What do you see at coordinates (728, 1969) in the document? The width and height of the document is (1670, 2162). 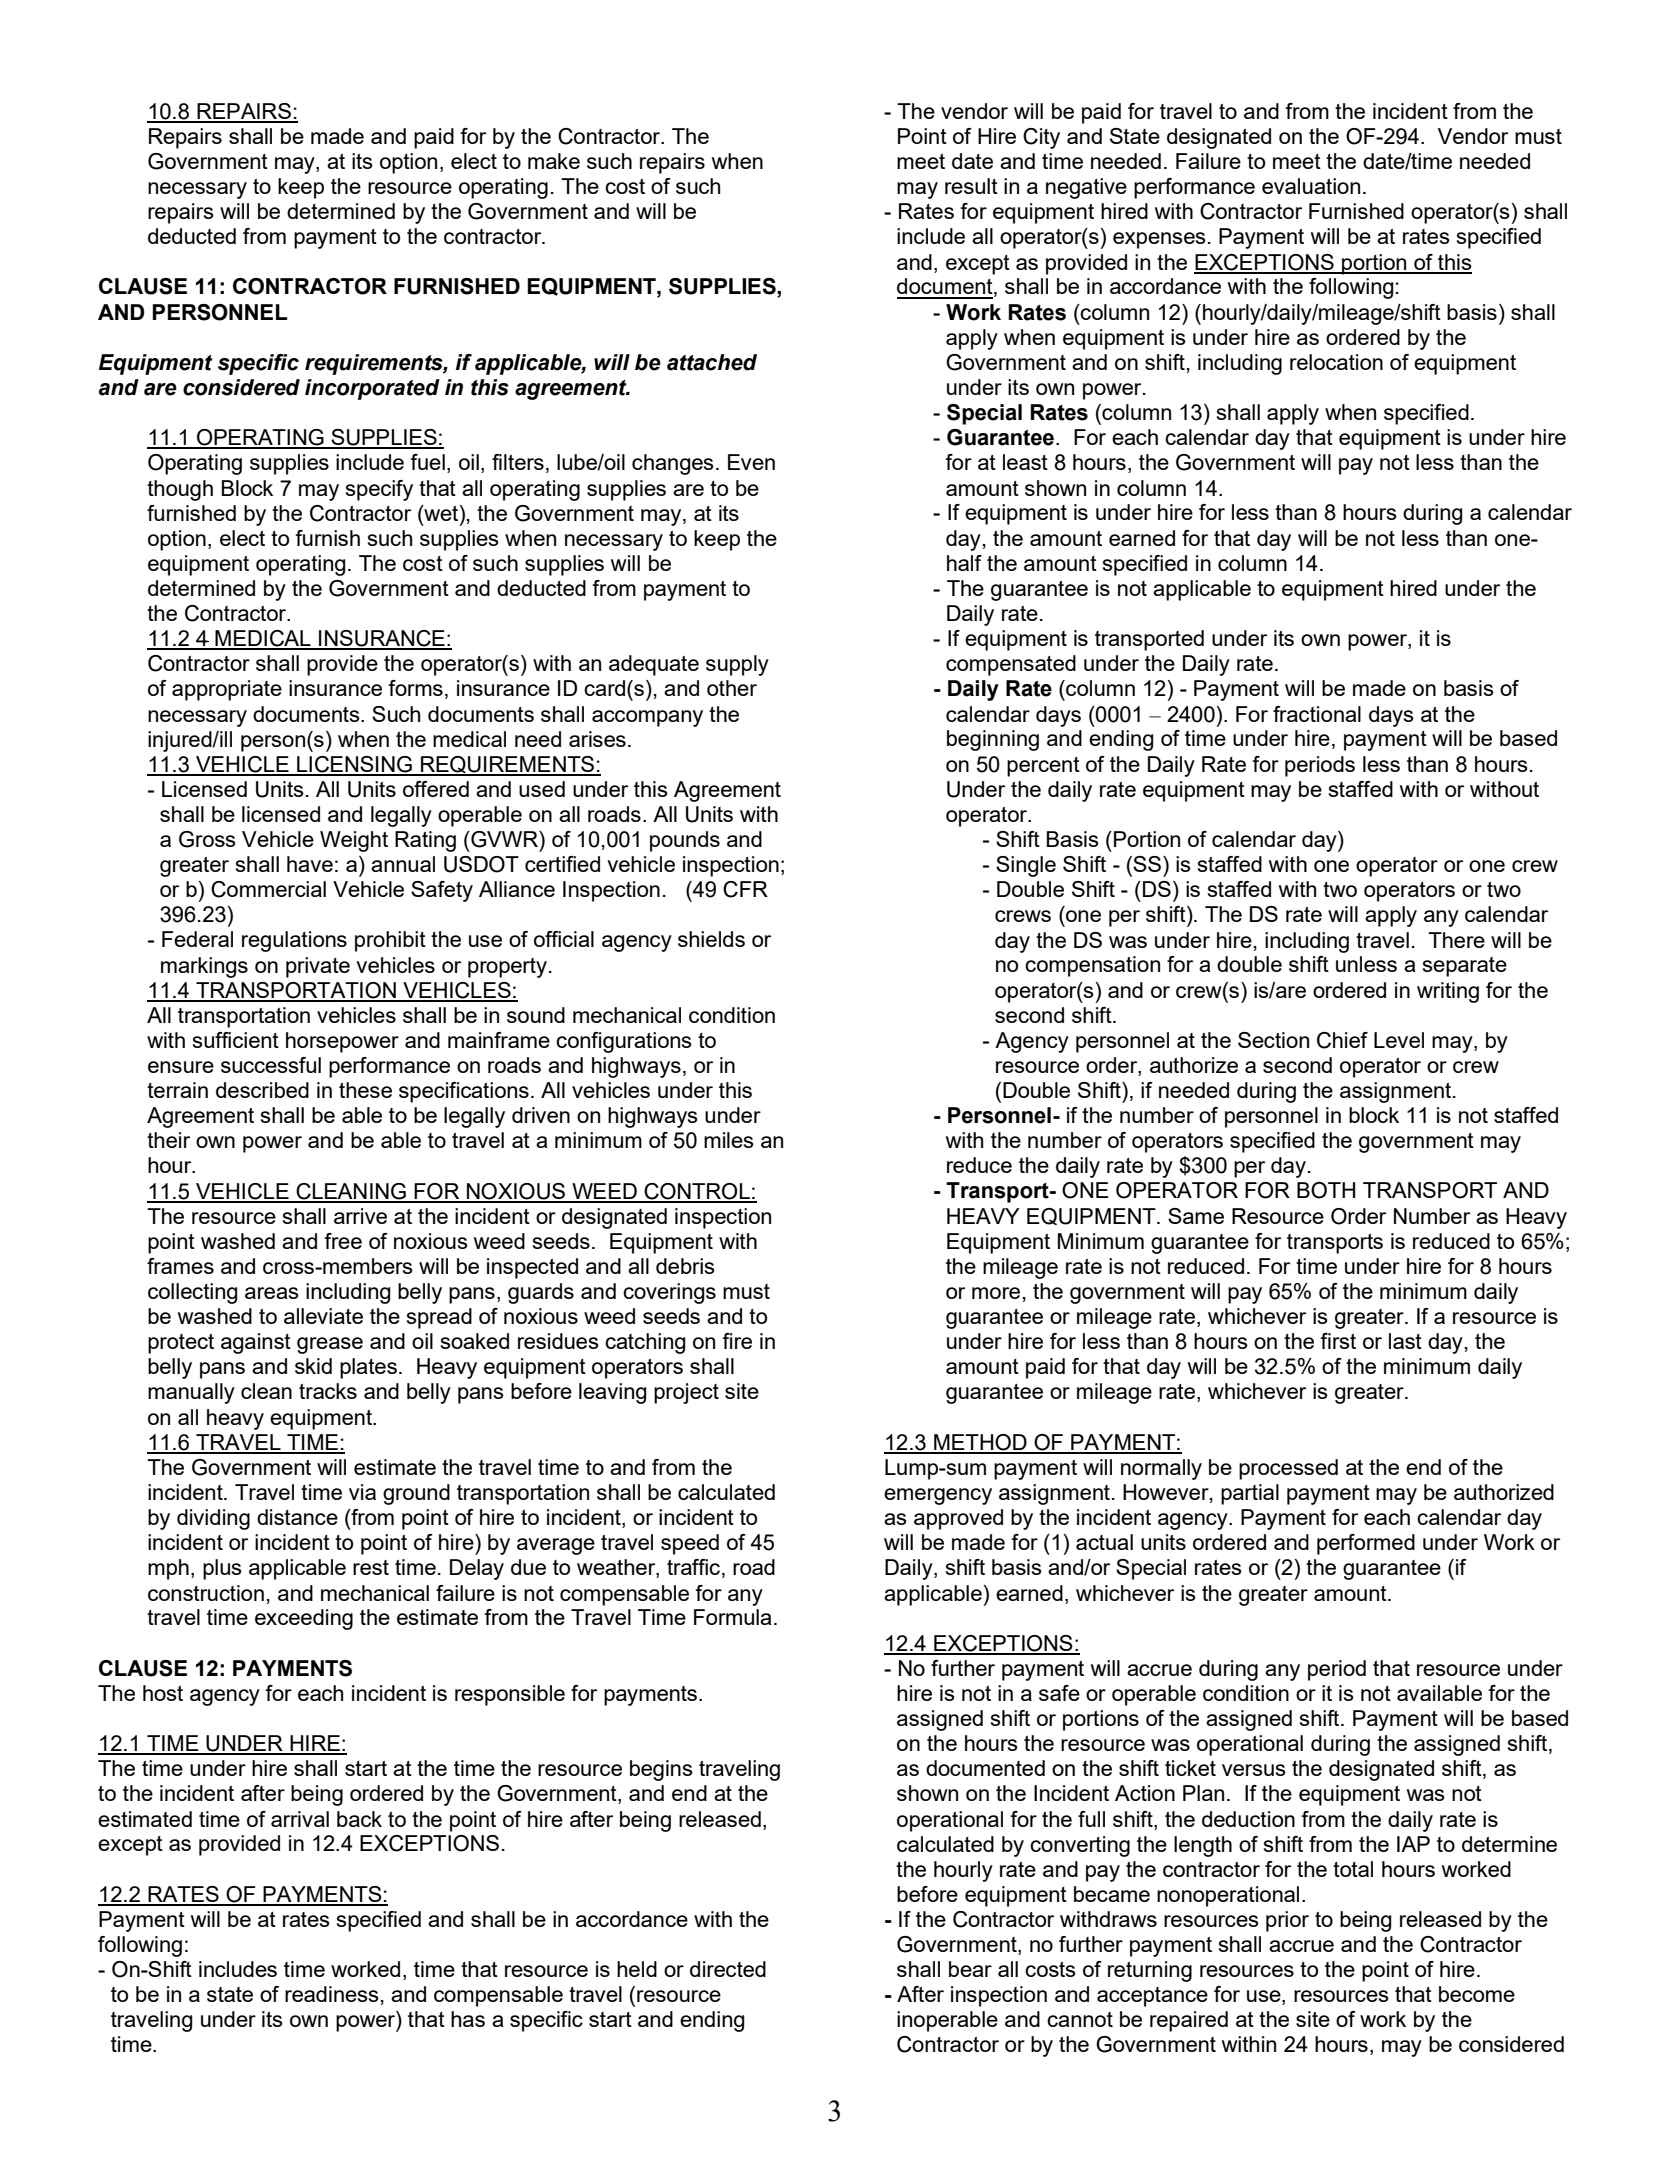 I see `directed` at bounding box center [728, 1969].
